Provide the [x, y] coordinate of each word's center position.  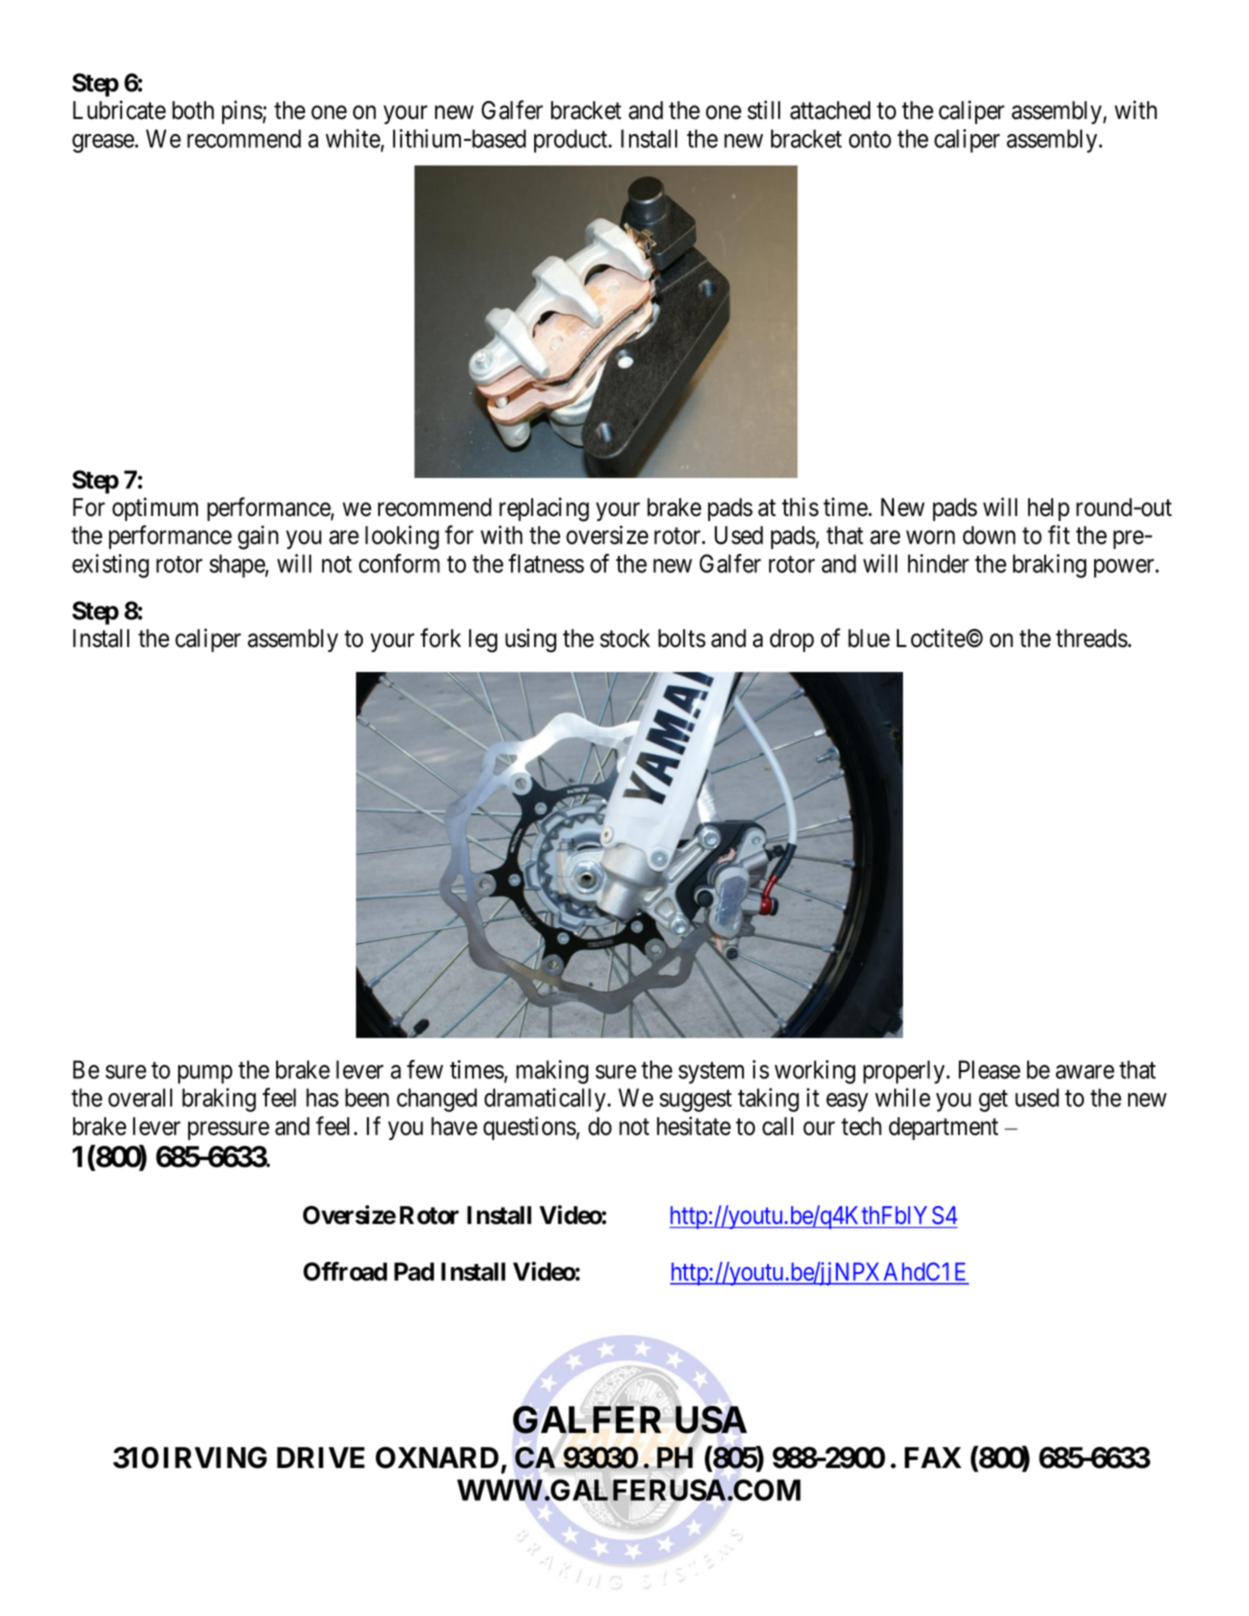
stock [625, 638]
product [572, 141]
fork [440, 638]
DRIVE [321, 1457]
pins [242, 112]
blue [869, 638]
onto [870, 139]
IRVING [215, 1458]
